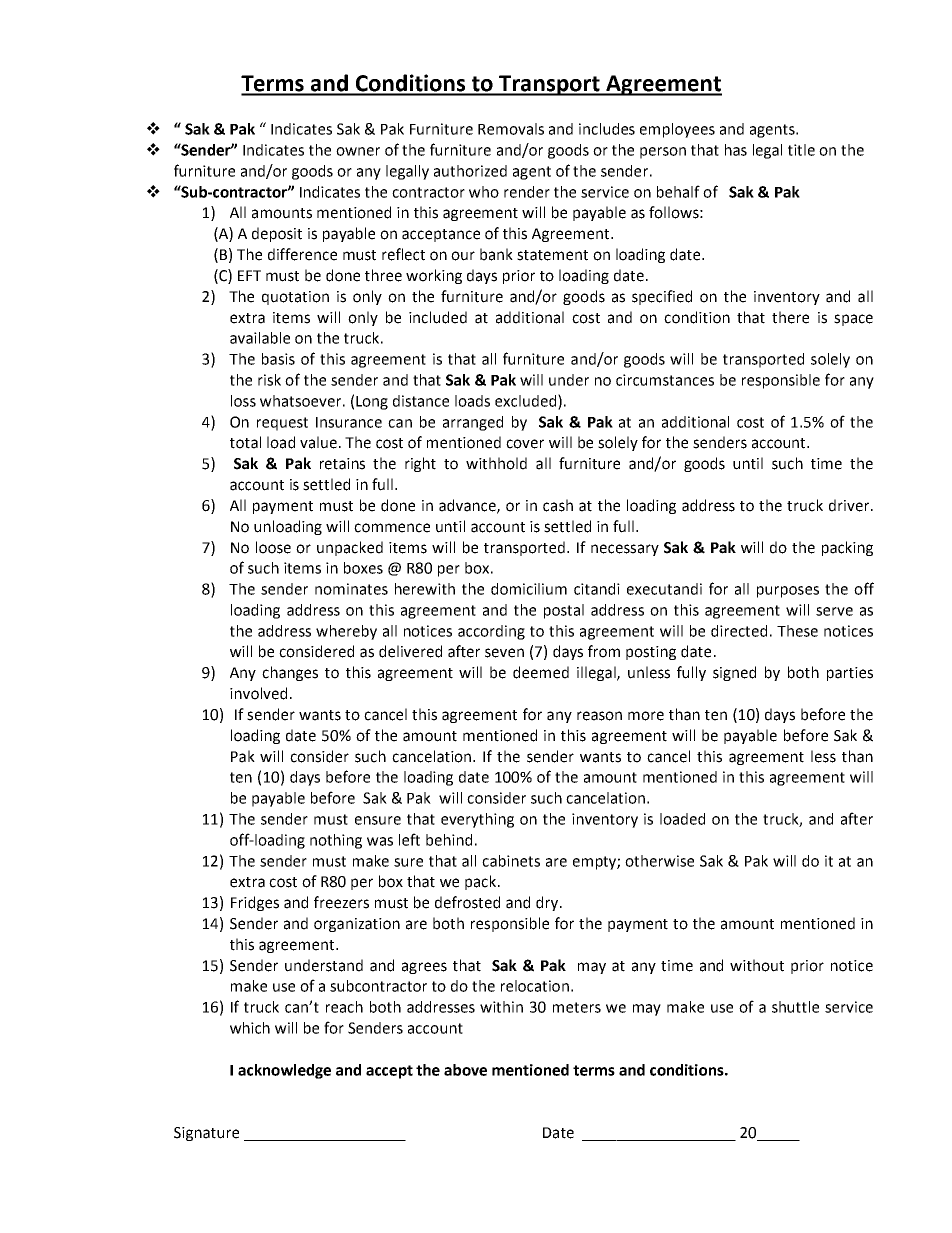  What do you see at coordinates (358, 151) in the image?
I see `owner` at bounding box center [358, 151].
